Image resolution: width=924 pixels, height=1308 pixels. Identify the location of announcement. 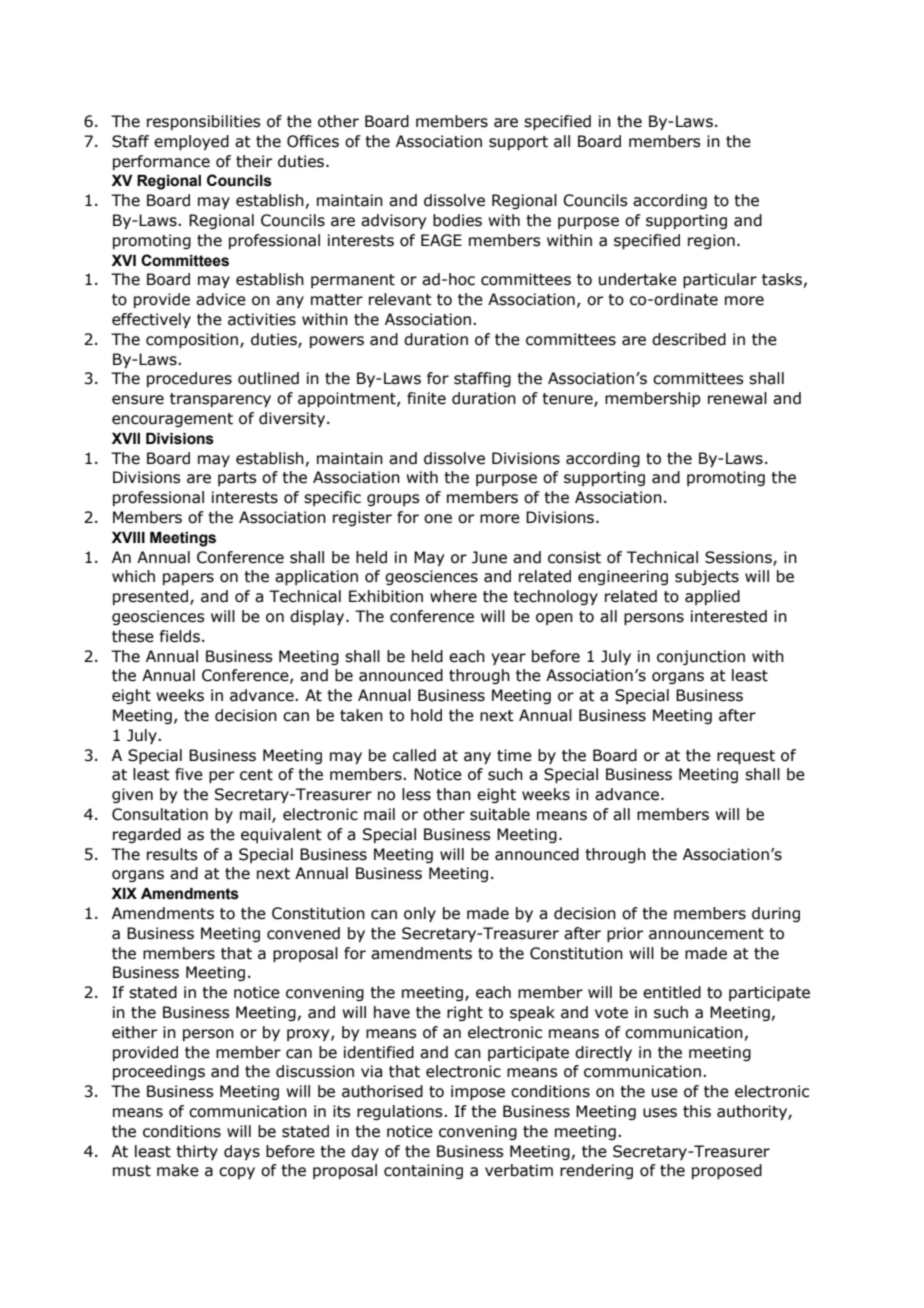
(706, 934).
